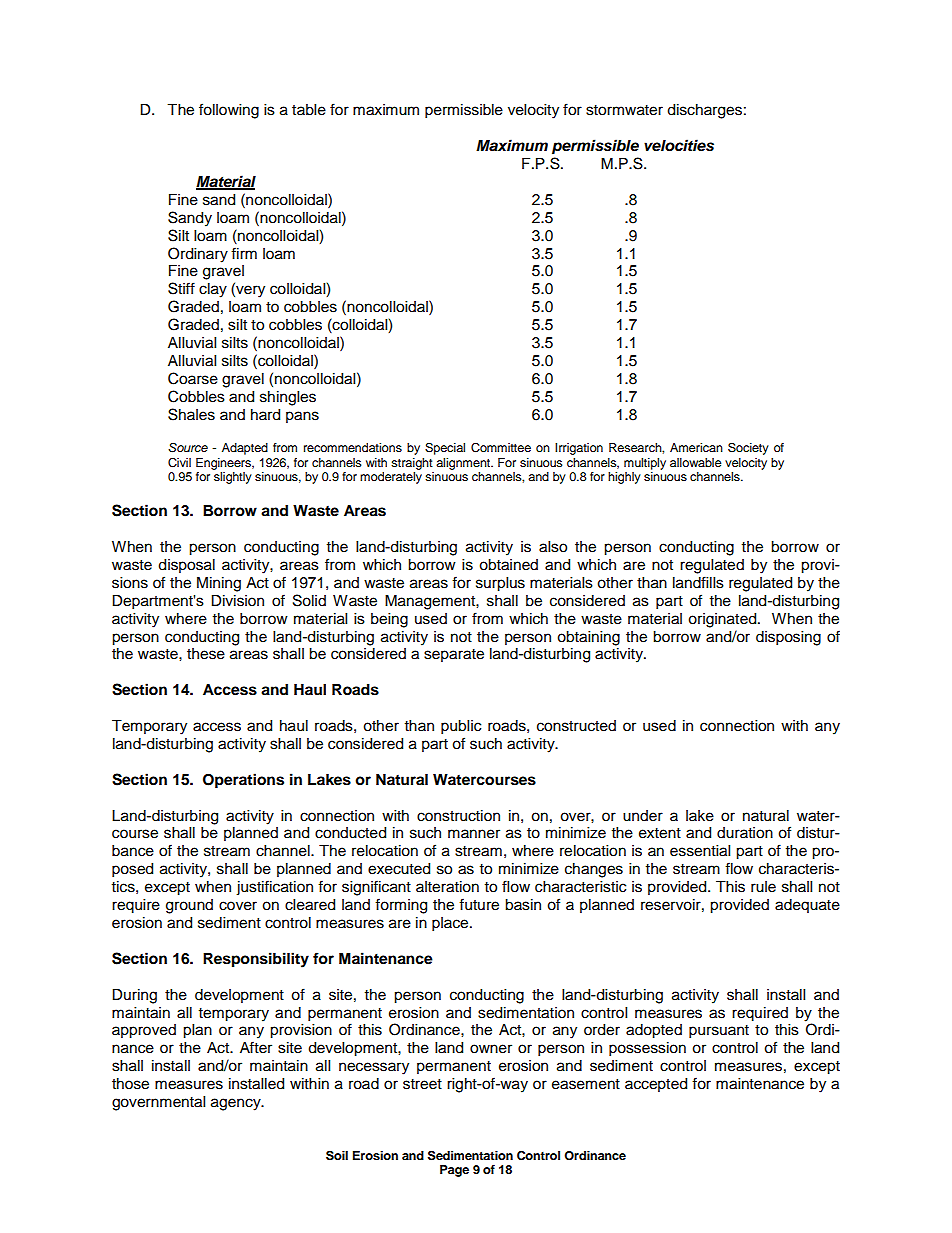 The image size is (952, 1233). What do you see at coordinates (309, 110) in the page?
I see `table` at bounding box center [309, 110].
